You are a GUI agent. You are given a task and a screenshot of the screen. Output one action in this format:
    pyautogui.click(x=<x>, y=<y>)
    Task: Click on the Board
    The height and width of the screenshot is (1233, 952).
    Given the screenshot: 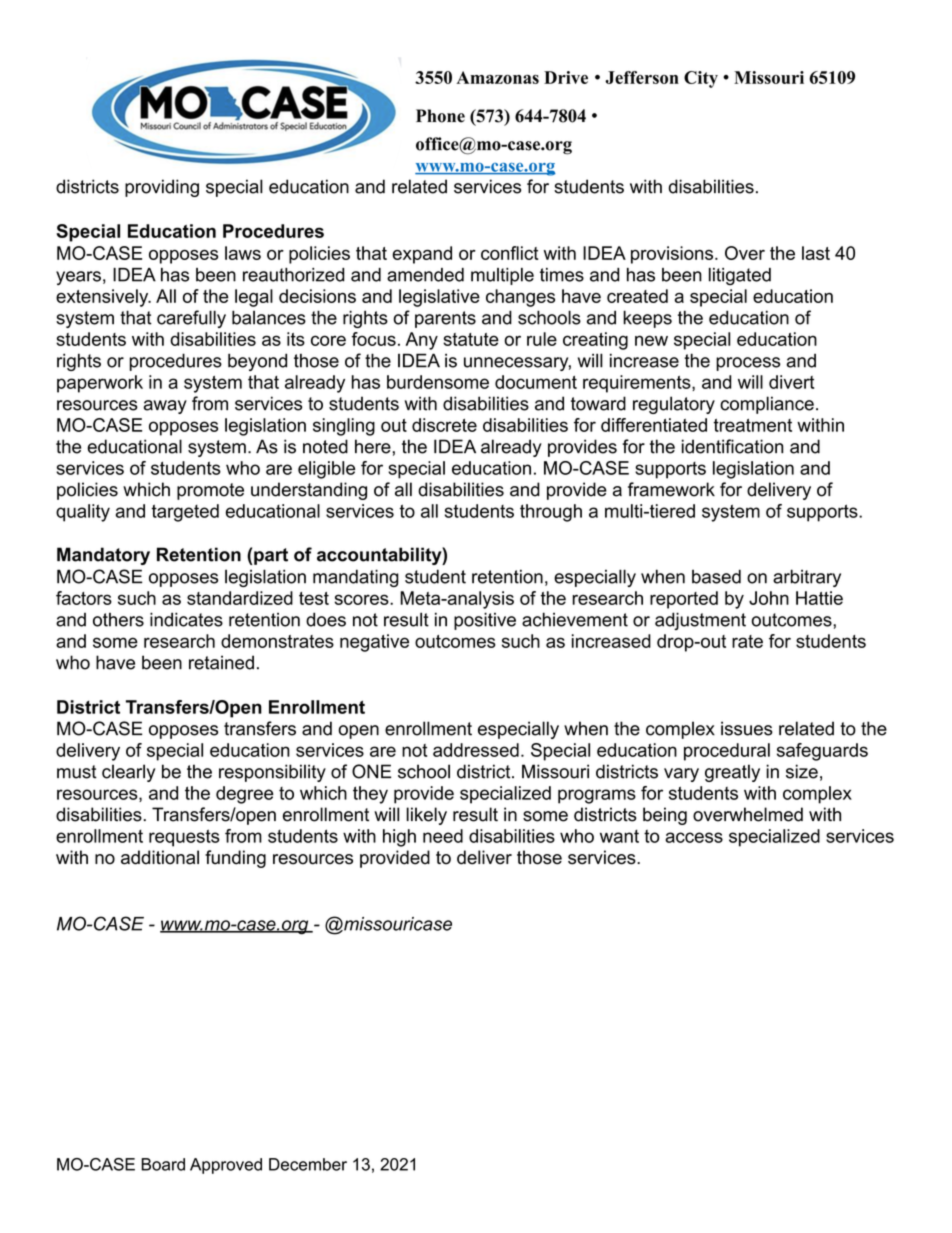 What is the action you would take?
    pyautogui.click(x=163, y=1164)
